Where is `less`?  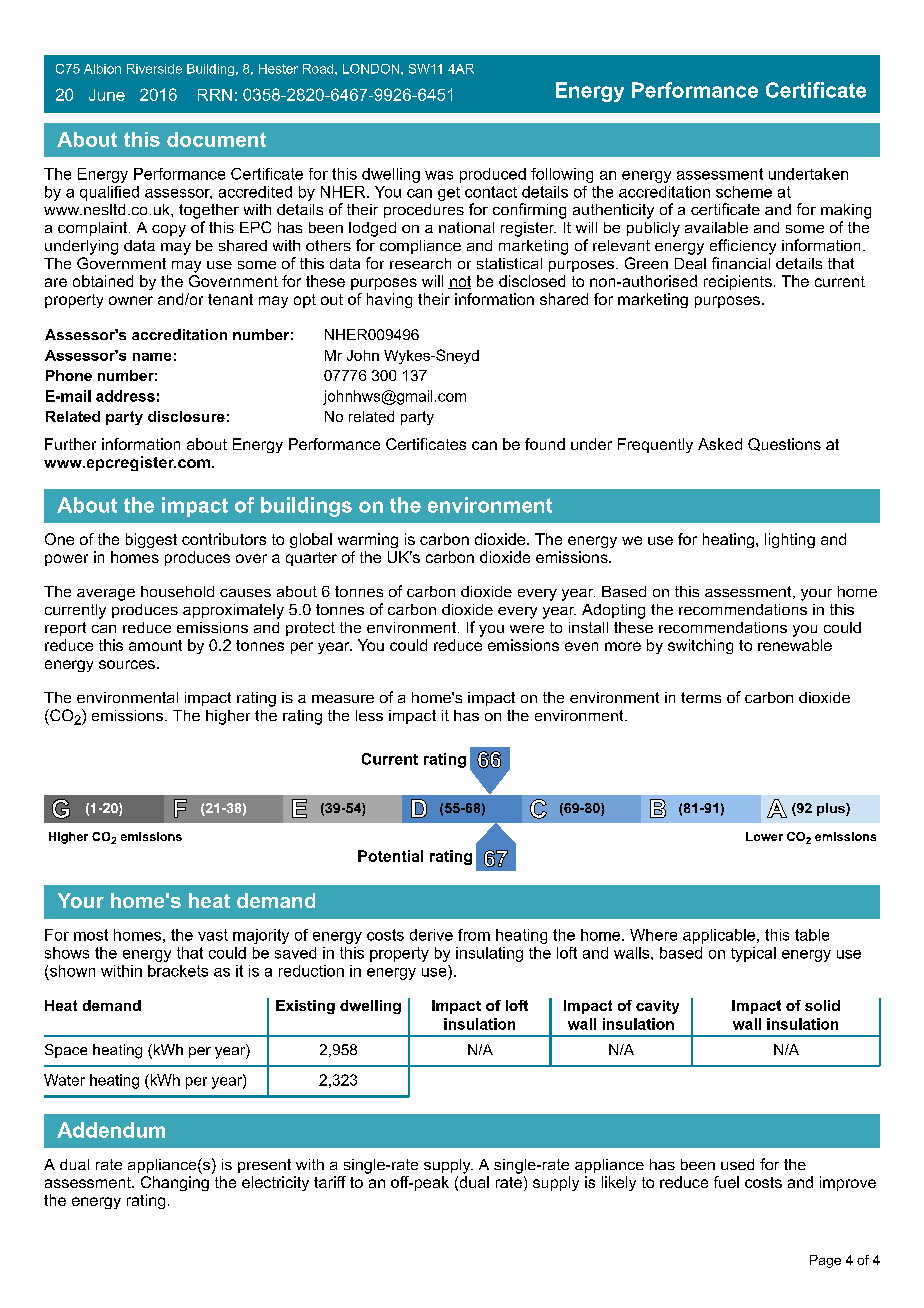 less is located at coordinates (369, 715).
